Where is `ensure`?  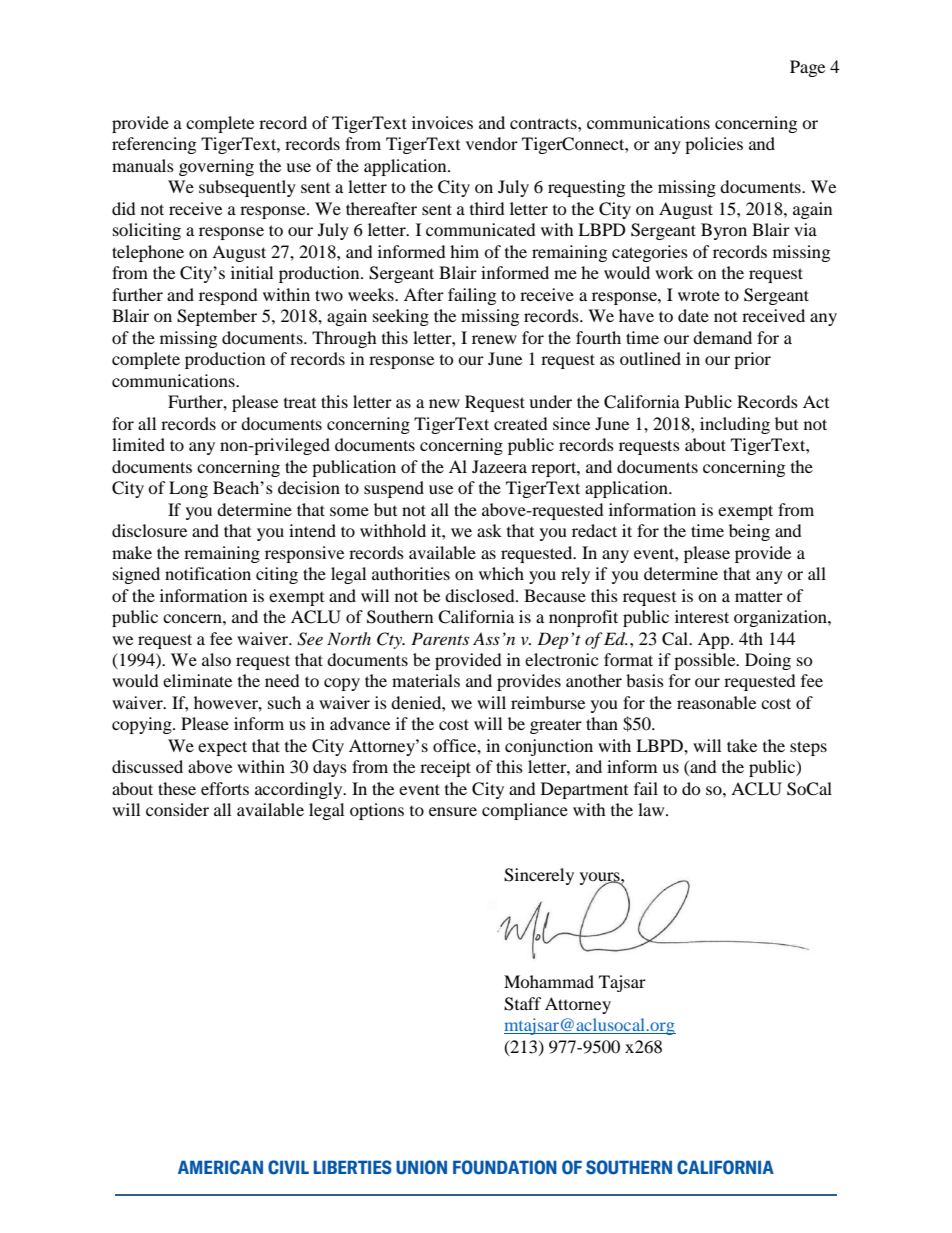
ensure is located at coordinates (453, 811).
